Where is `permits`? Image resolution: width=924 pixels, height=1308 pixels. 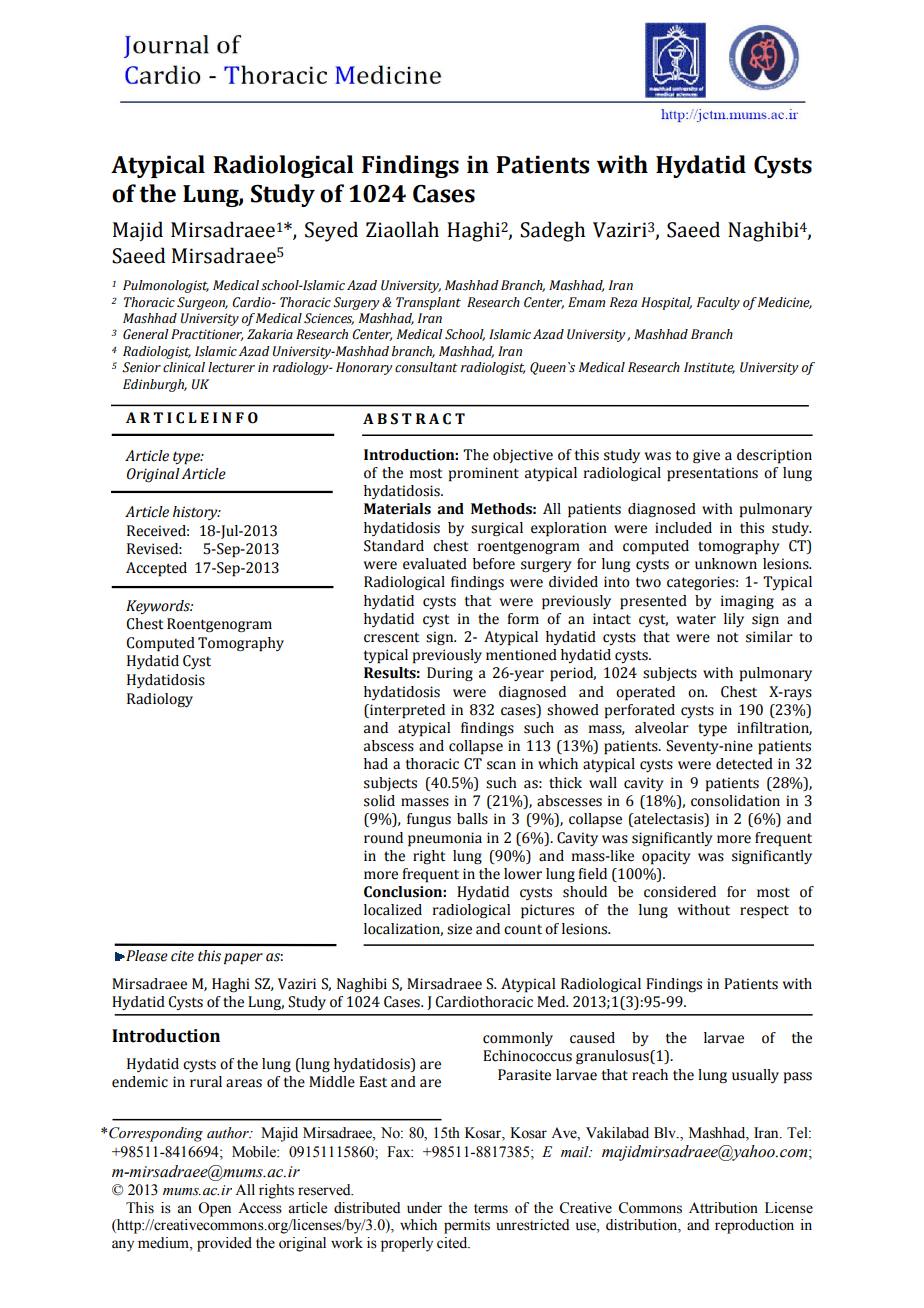 permits is located at coordinates (467, 1226).
